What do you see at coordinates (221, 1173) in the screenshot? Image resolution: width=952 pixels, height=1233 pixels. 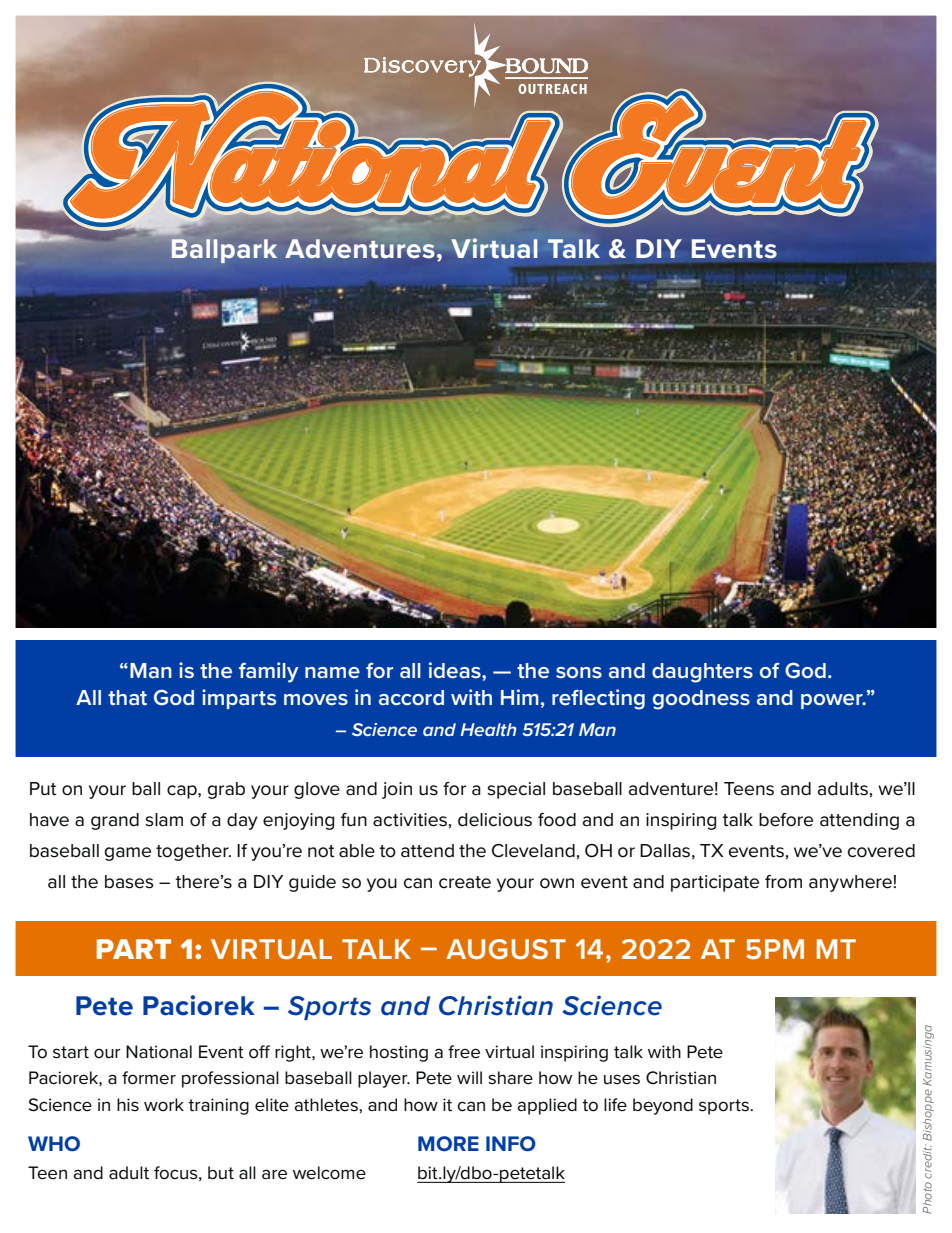 I see `but` at bounding box center [221, 1173].
